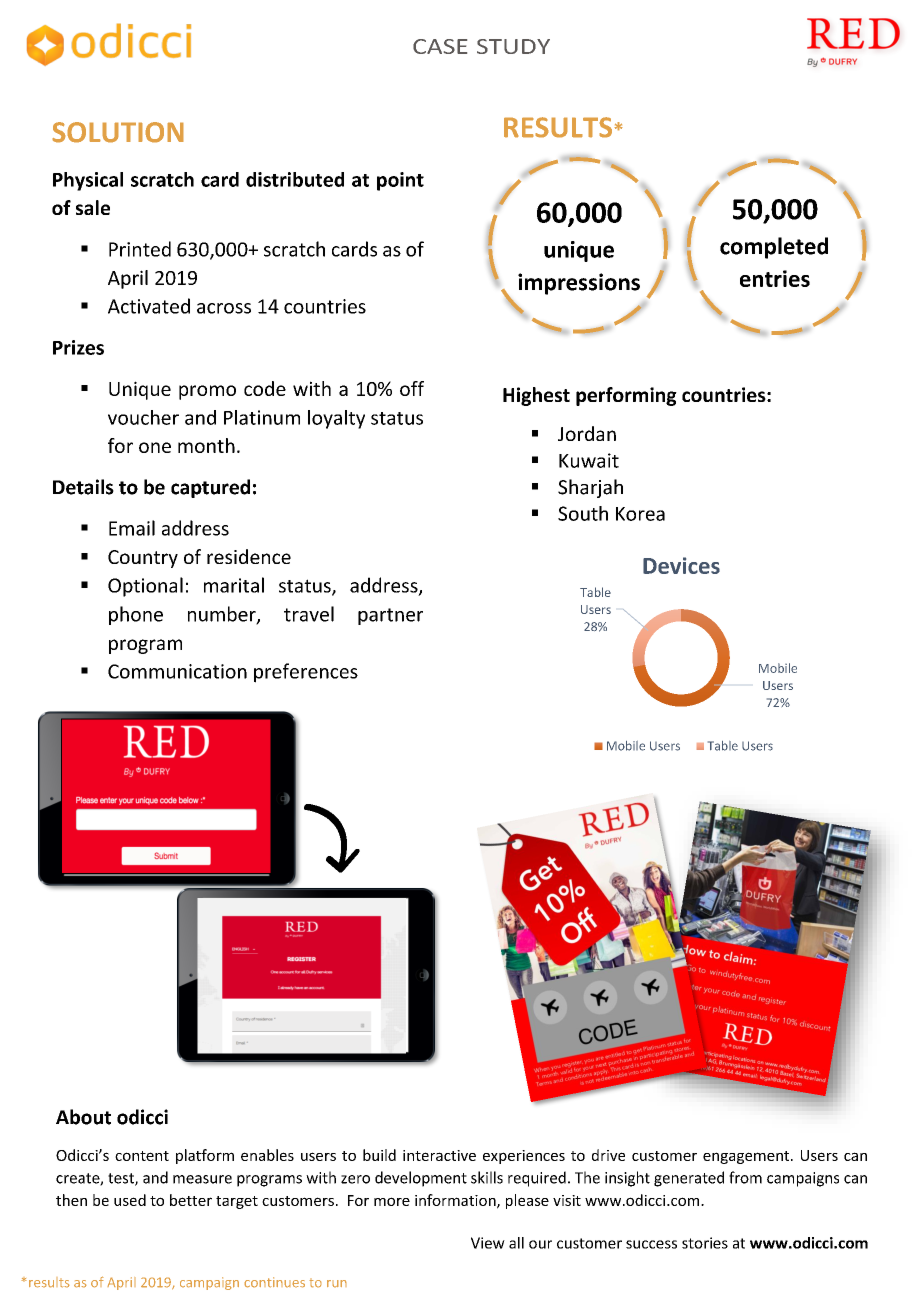 Image resolution: width=924 pixels, height=1308 pixels. Describe the element at coordinates (775, 278) in the screenshot. I see `entries` at that location.
